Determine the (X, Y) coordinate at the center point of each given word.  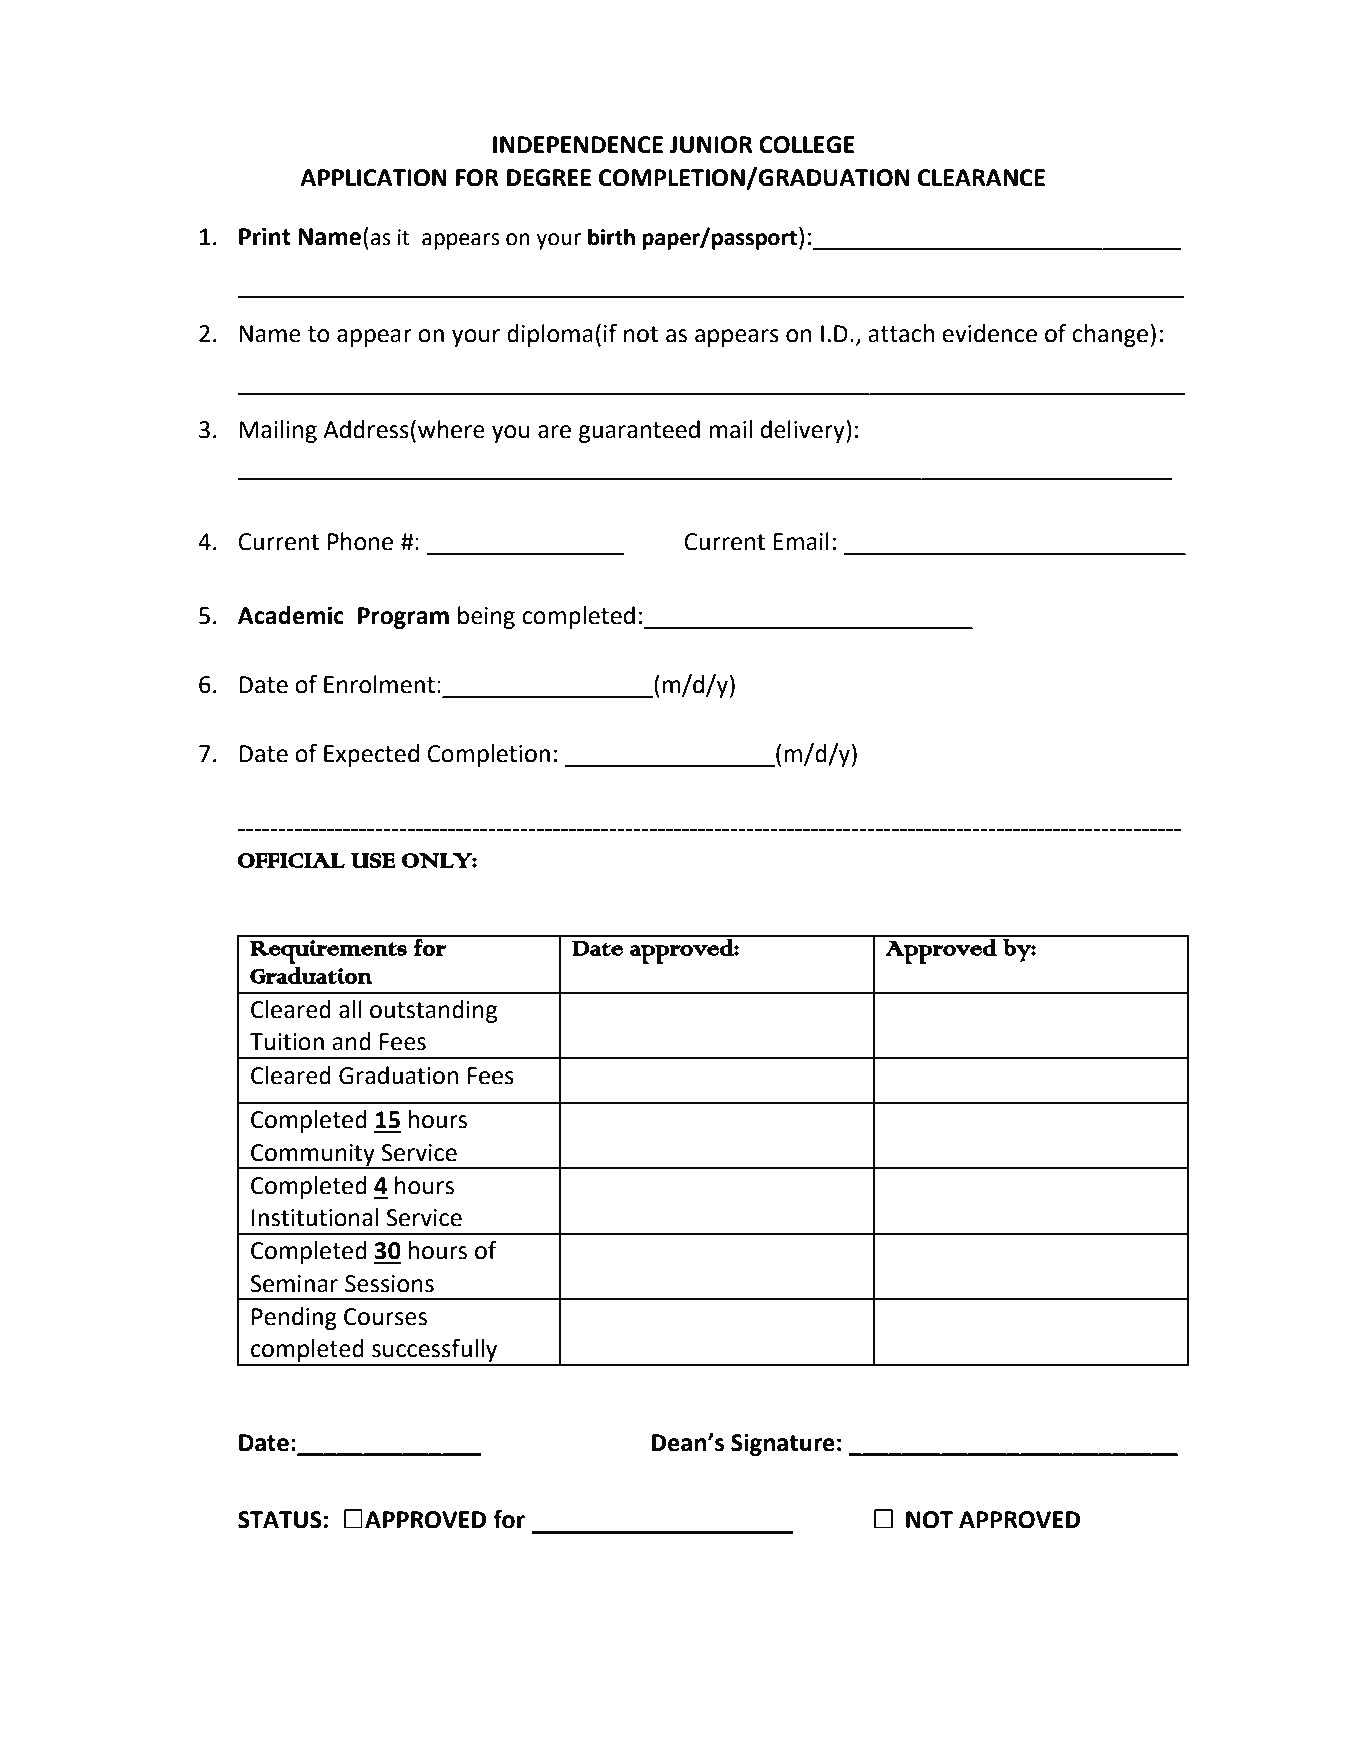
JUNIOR (711, 145)
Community (313, 1156)
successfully (435, 1352)
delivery (803, 431)
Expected (371, 755)
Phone (360, 541)
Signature (783, 1444)
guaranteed (639, 431)
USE (373, 860)
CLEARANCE (981, 178)
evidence (989, 333)
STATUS (280, 1520)
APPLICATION (373, 178)
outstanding (433, 1011)
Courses (385, 1317)
